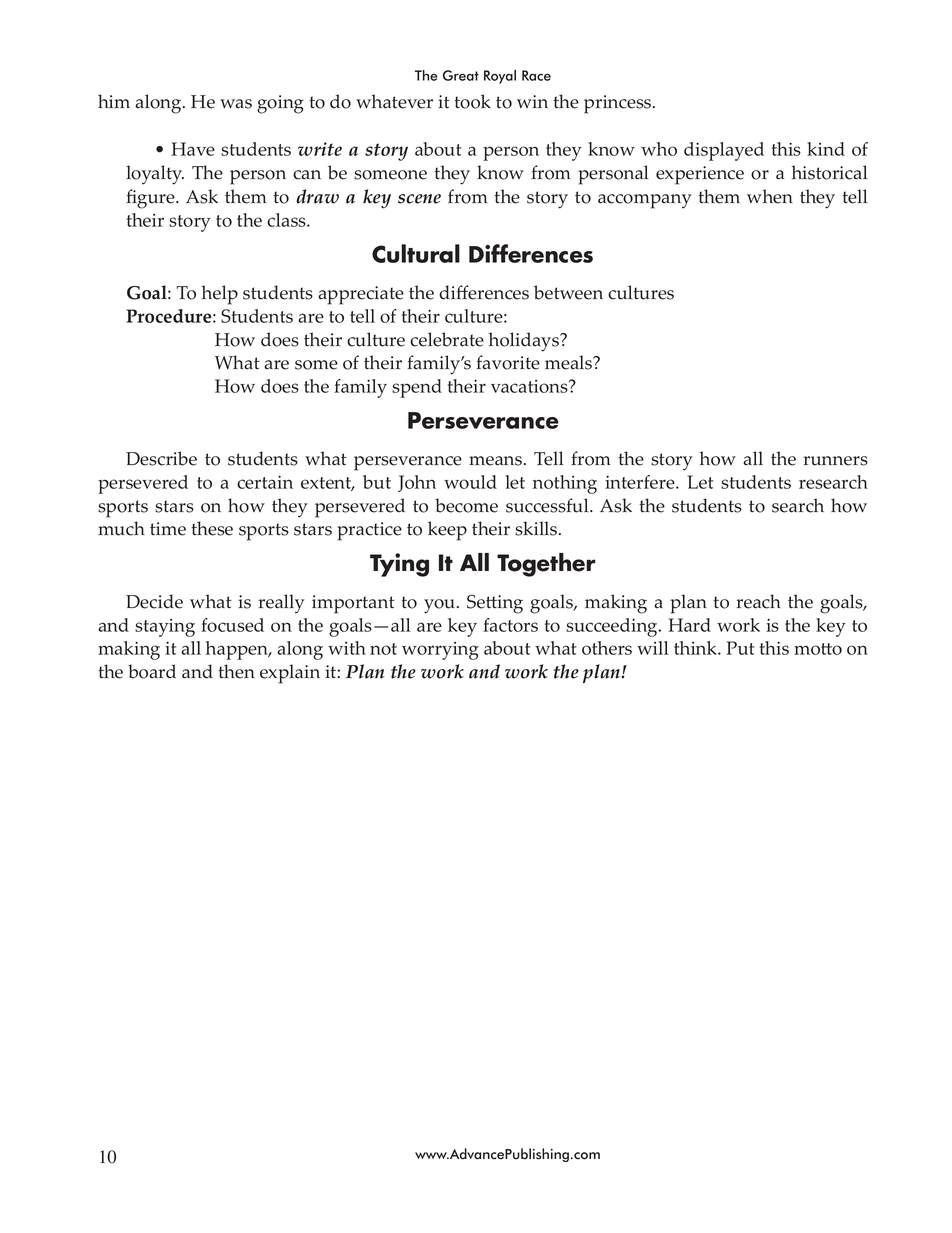 The height and width of the screenshot is (1233, 952). Describe the element at coordinates (220, 295) in the screenshot. I see `help` at that location.
